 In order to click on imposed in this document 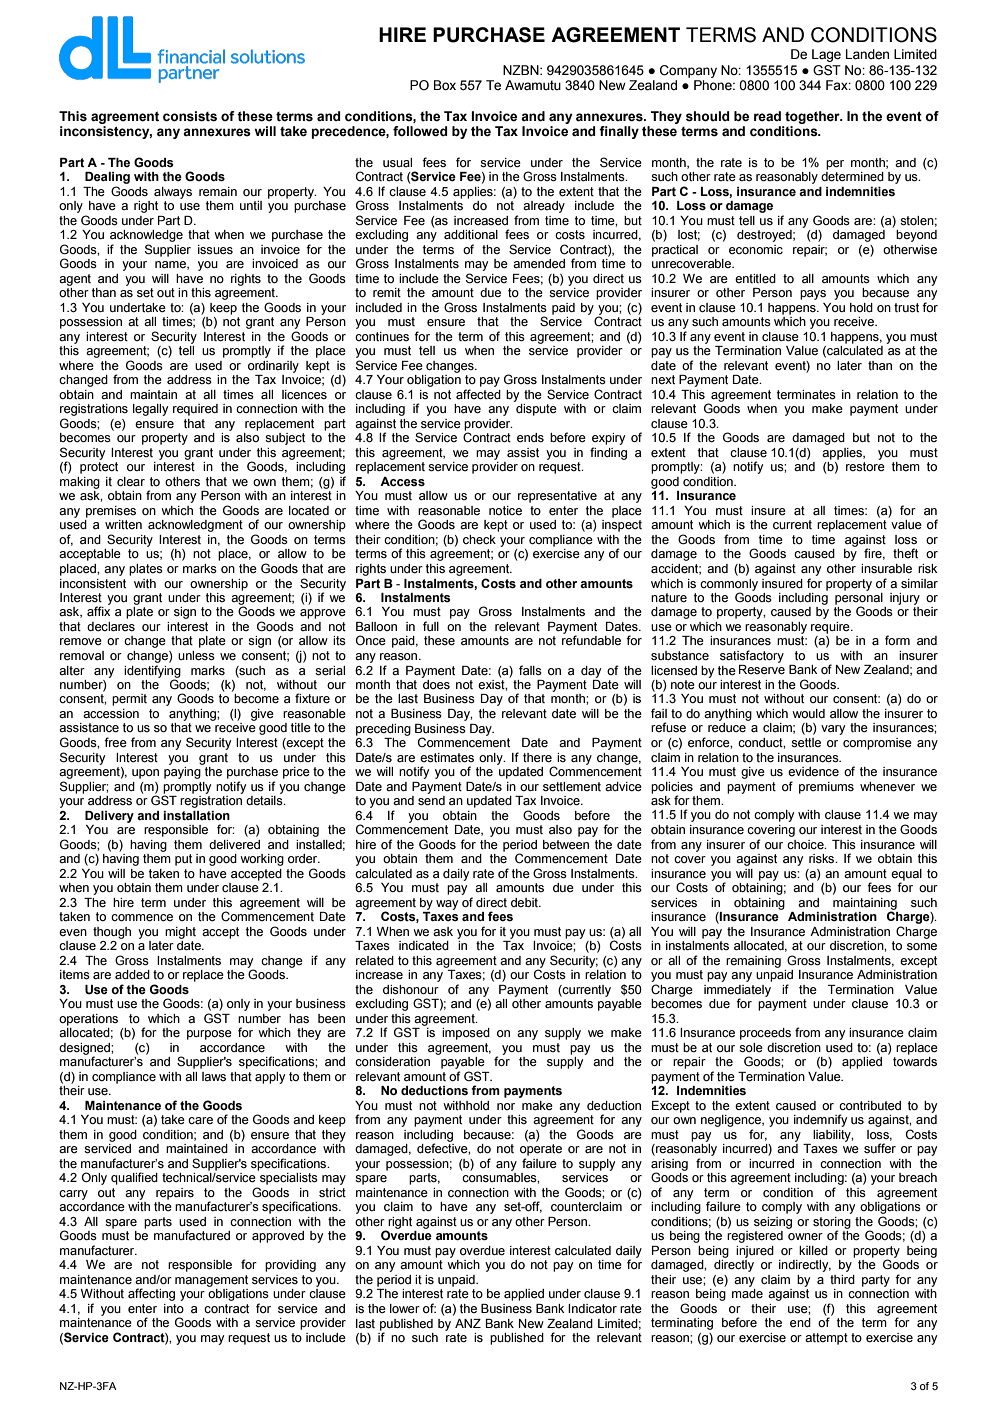, I will do `click(466, 1034)`.
